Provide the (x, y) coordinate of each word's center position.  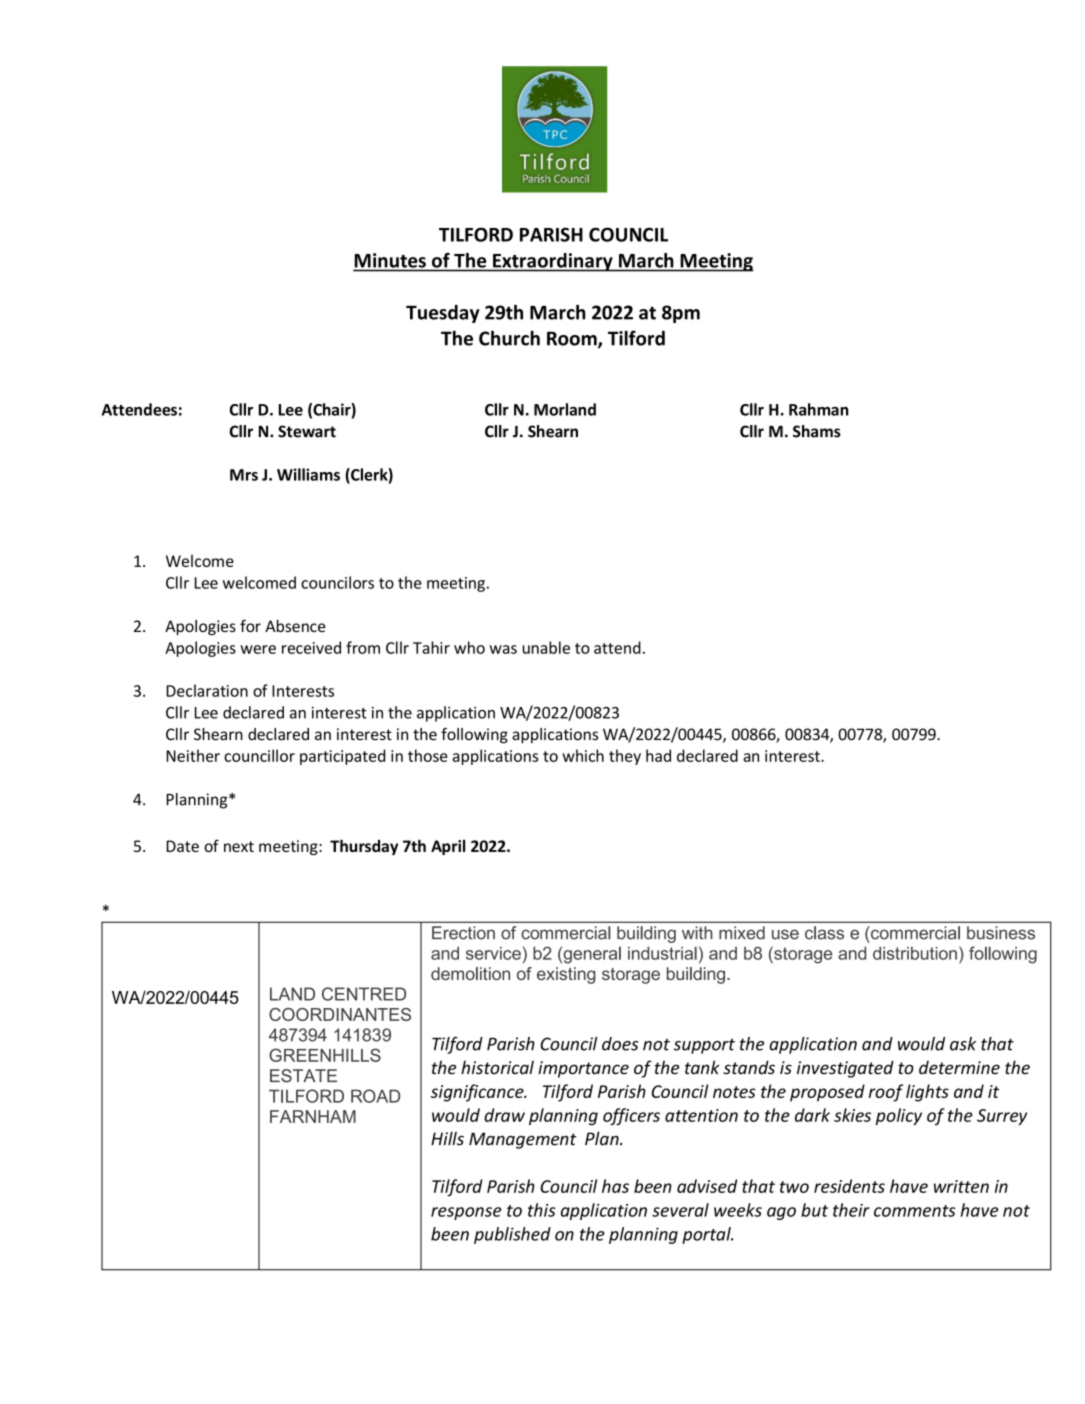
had (658, 755)
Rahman (819, 409)
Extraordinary (553, 262)
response (466, 1213)
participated (342, 757)
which (583, 755)
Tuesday (443, 314)
